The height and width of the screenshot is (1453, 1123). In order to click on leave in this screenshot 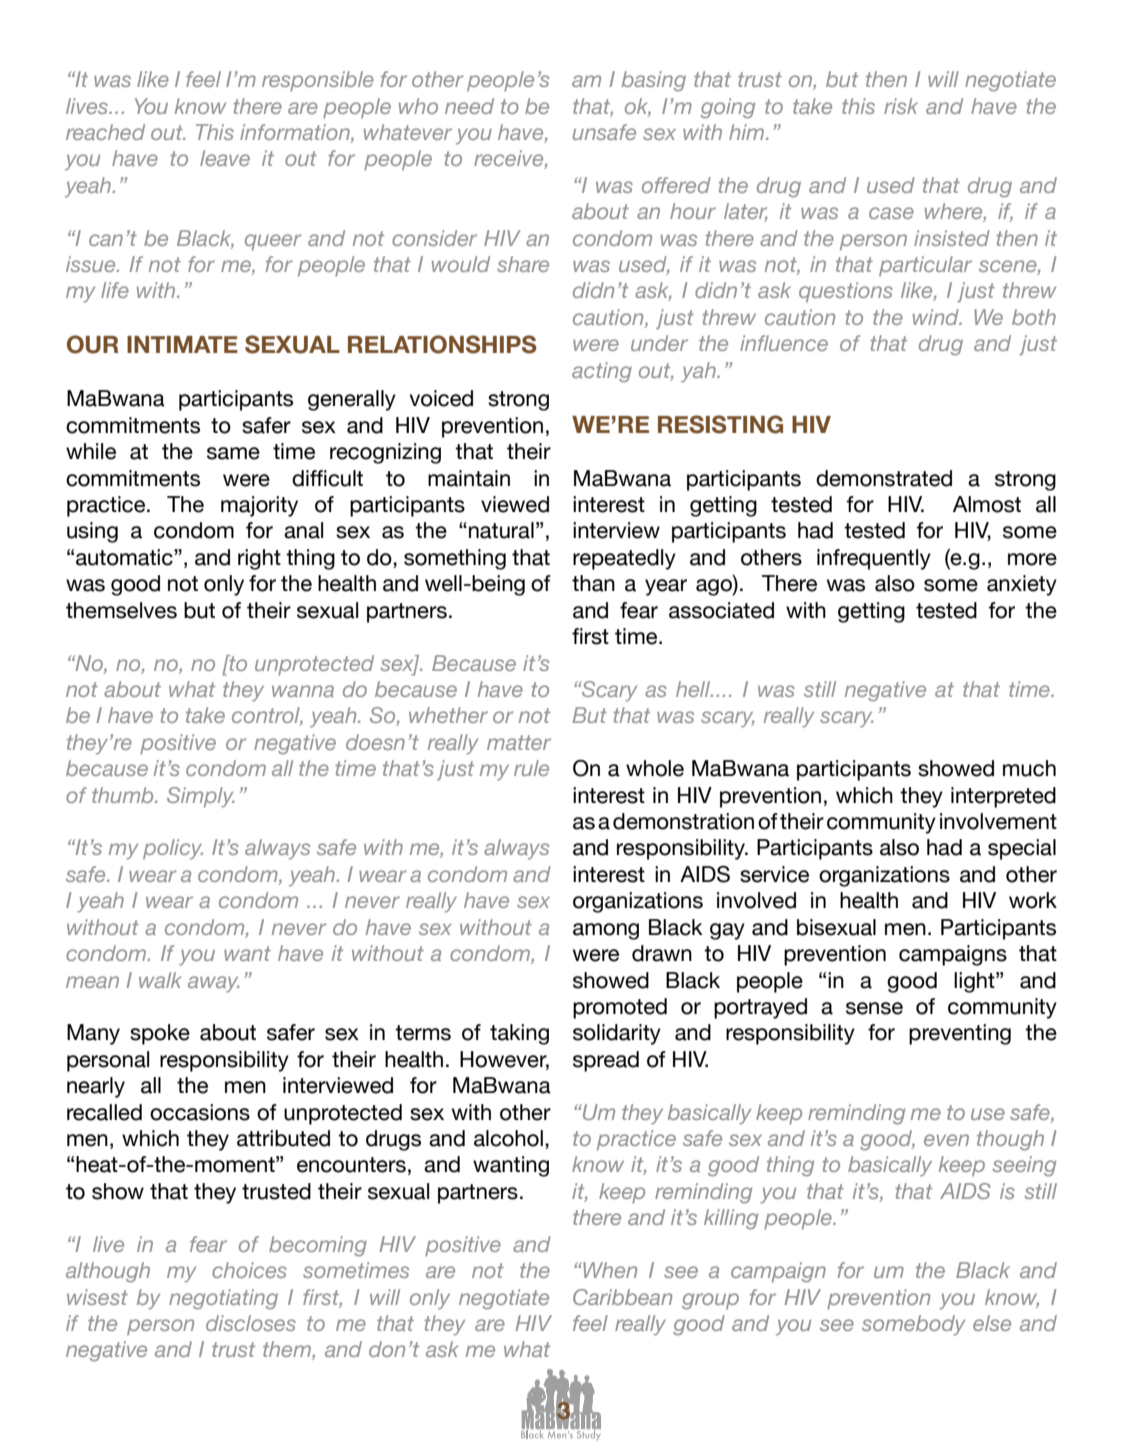, I will do `click(225, 158)`.
